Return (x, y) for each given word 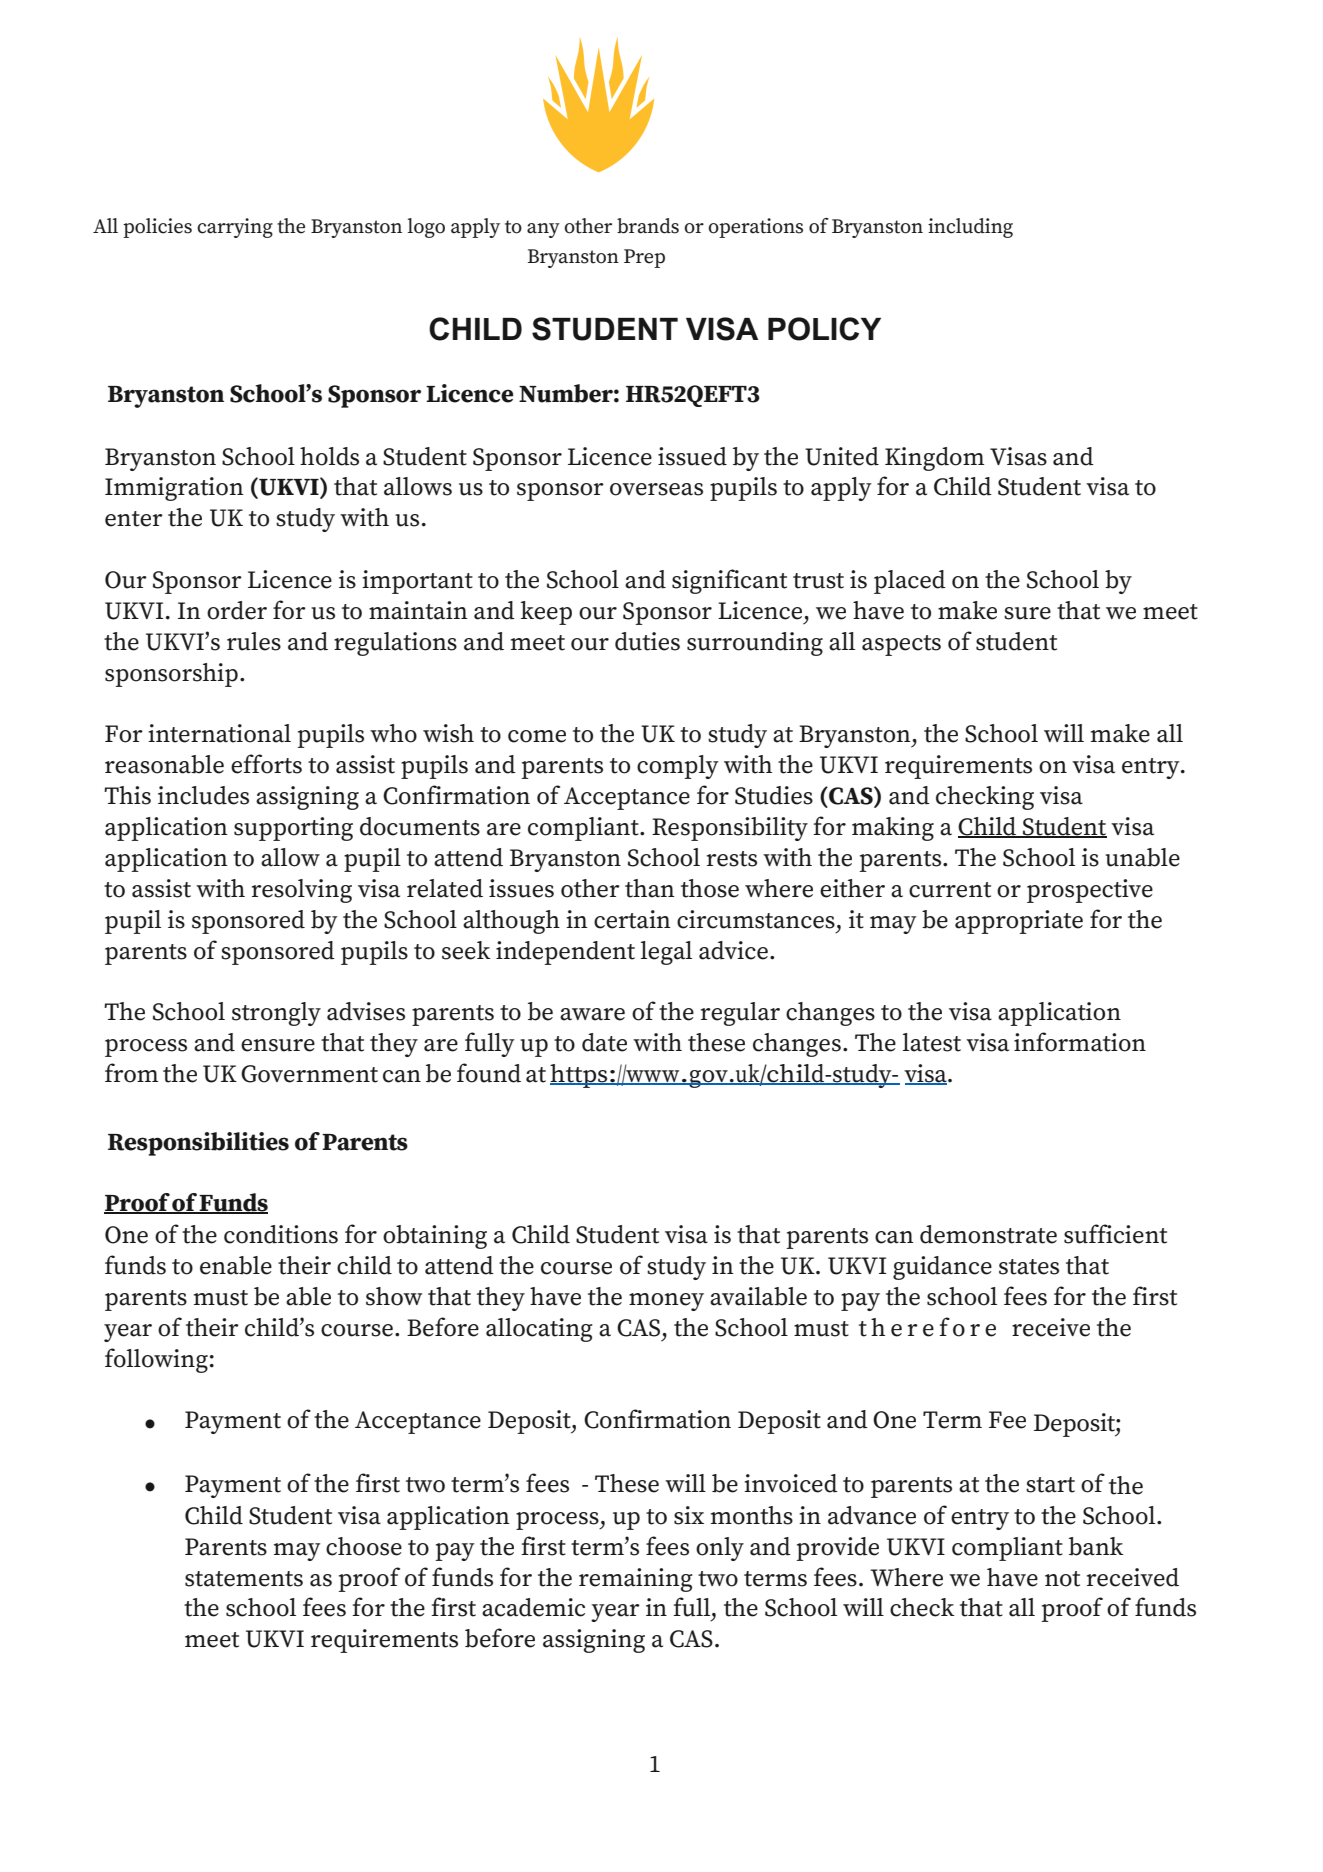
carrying (235, 228)
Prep (644, 258)
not (1062, 1579)
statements (244, 1579)
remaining (636, 1580)
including (970, 228)
